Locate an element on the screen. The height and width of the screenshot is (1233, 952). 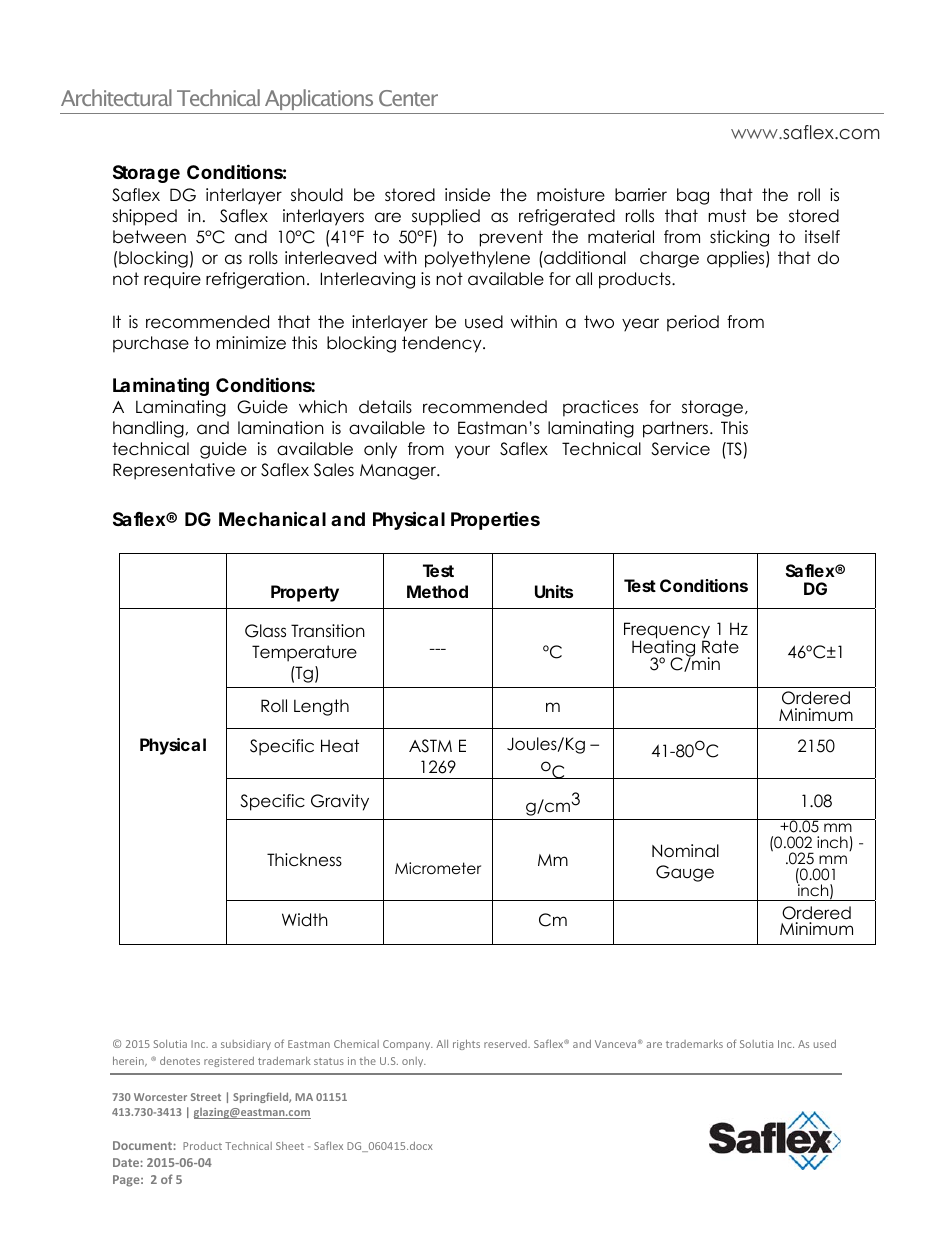
Street is located at coordinates (206, 1097).
